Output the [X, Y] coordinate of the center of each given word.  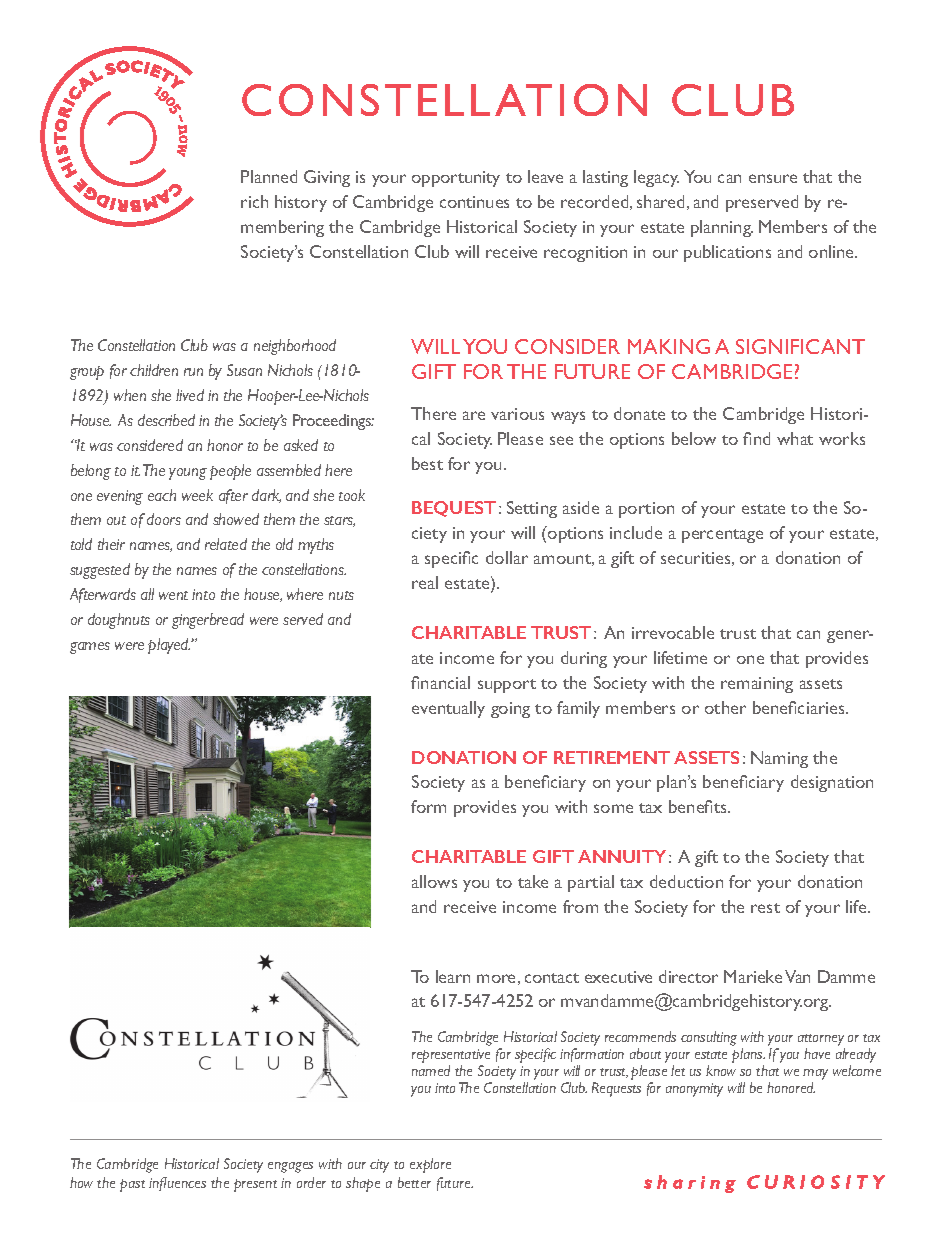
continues [474, 202]
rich [254, 201]
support [507, 686]
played [169, 646]
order [311, 1182]
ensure [773, 178]
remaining [757, 685]
